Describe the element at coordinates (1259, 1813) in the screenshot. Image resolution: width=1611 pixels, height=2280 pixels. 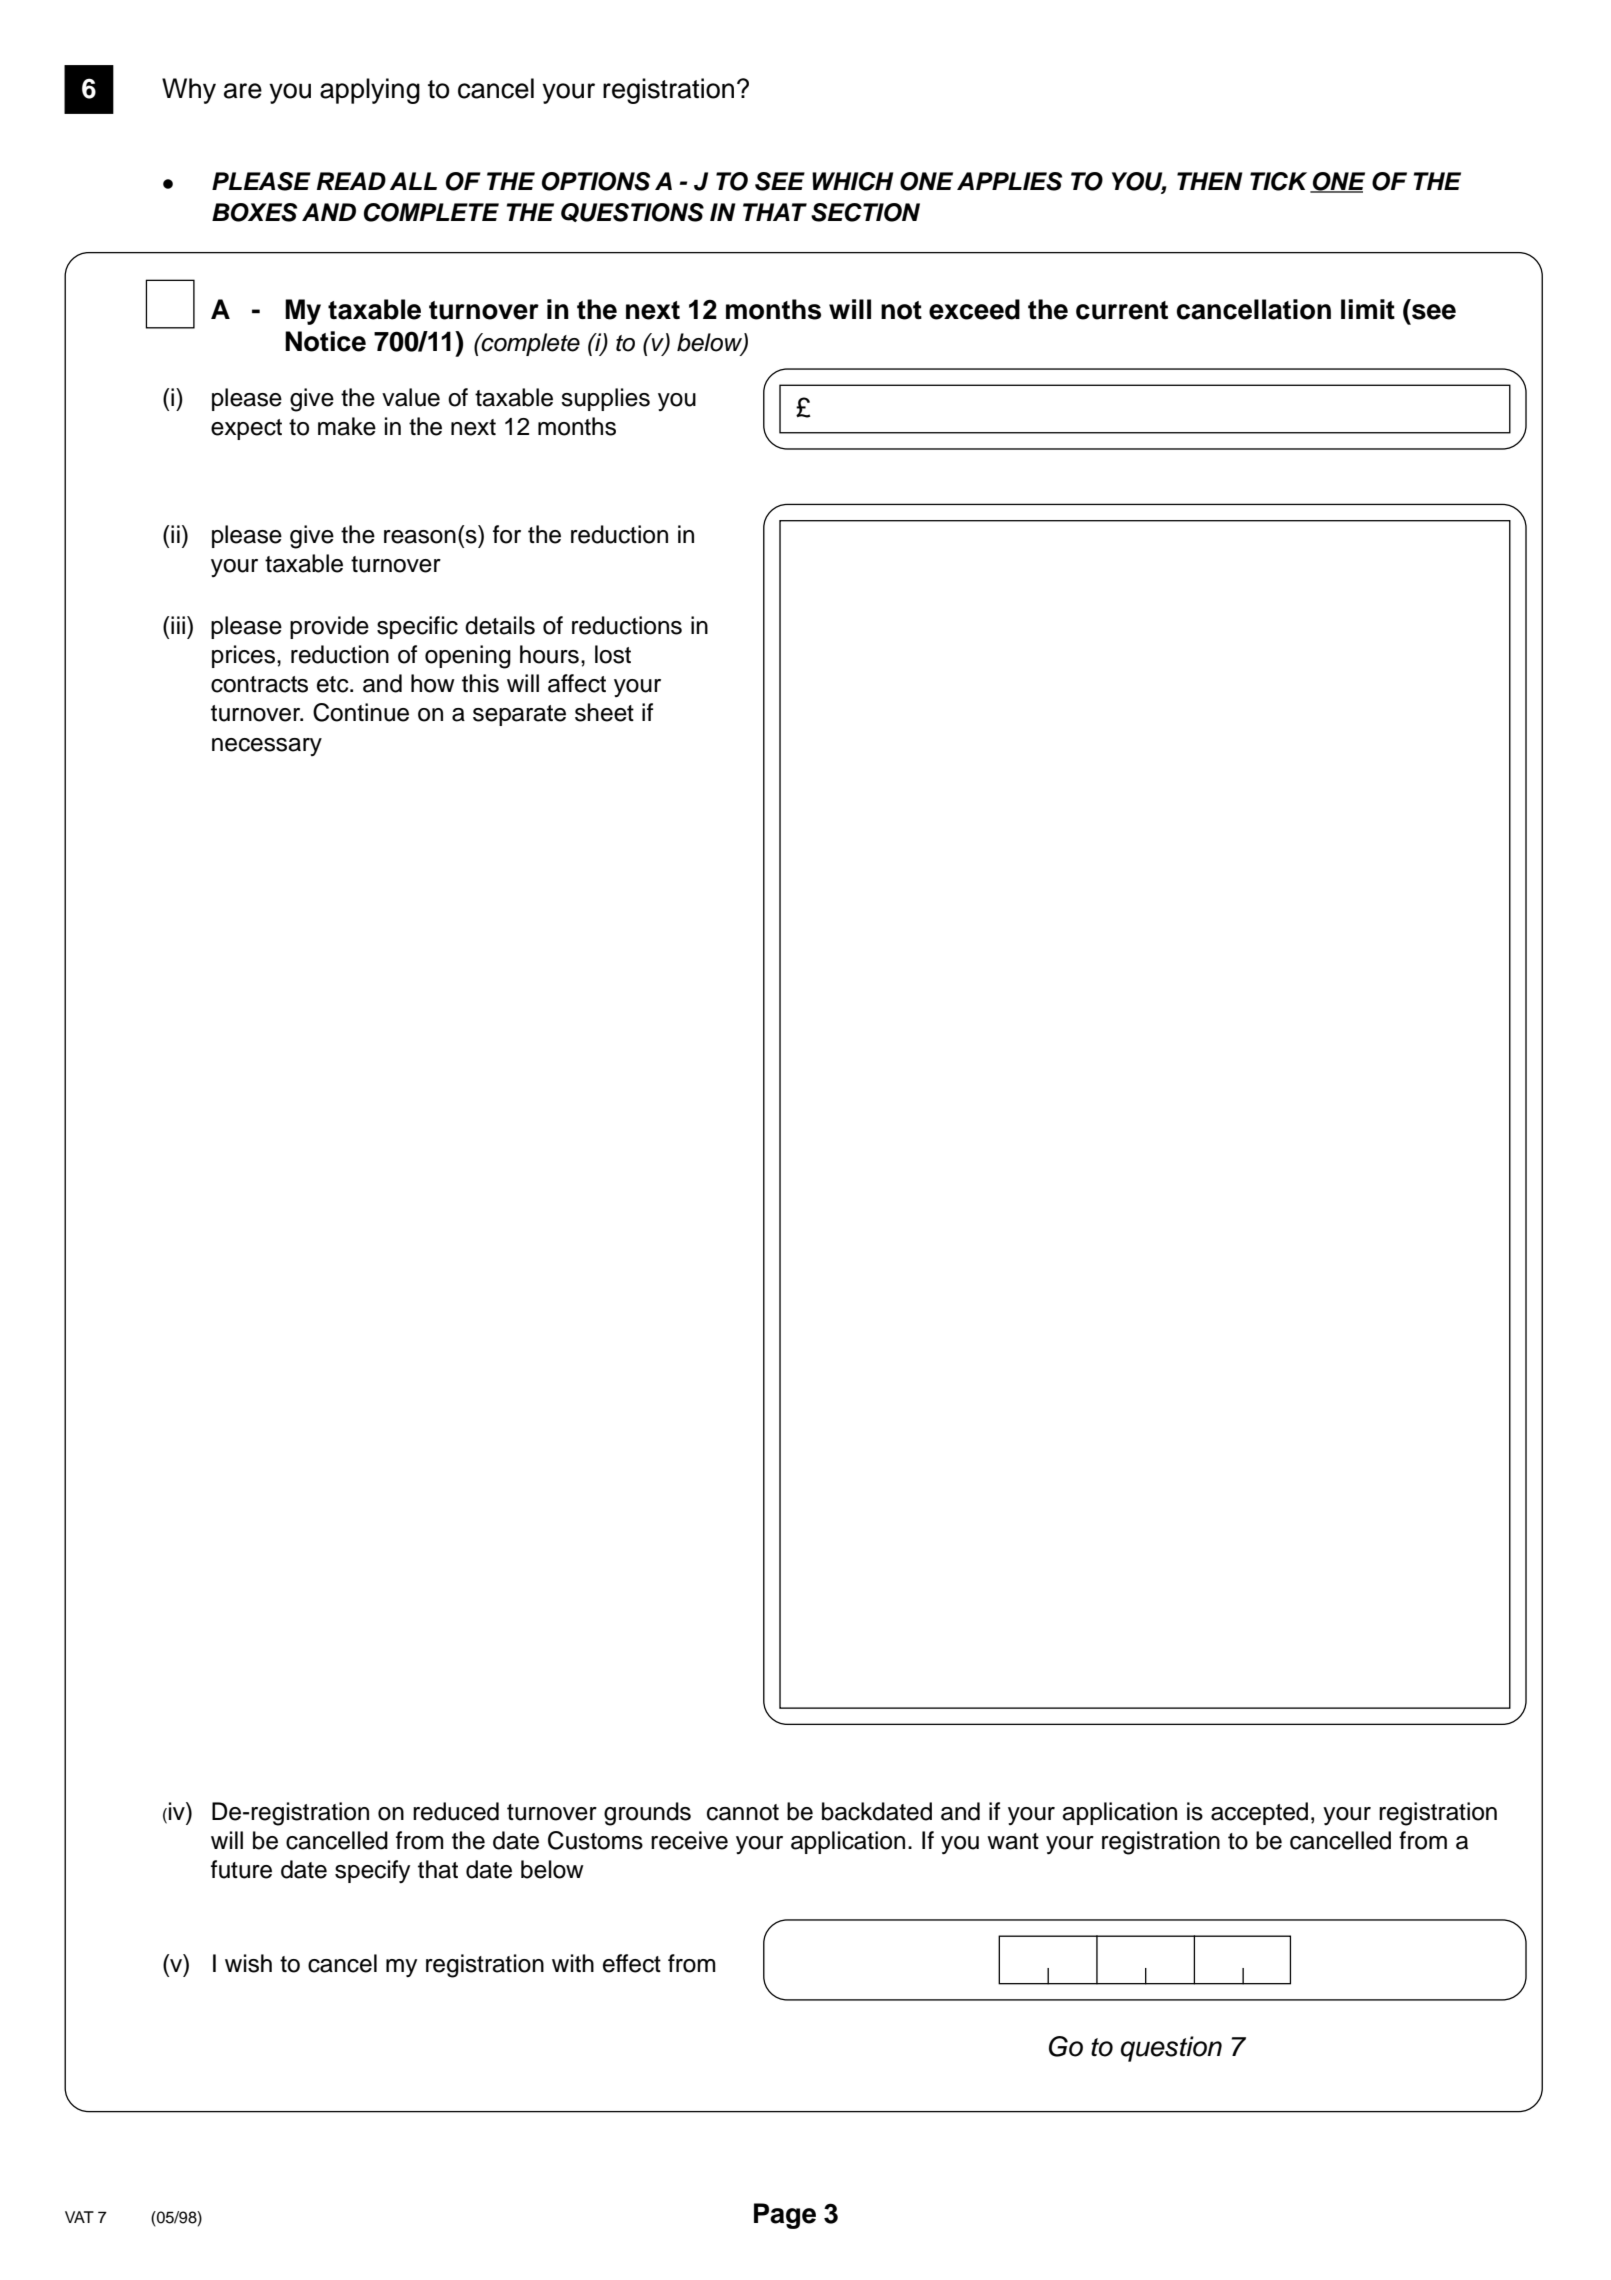
I see `accepted` at that location.
